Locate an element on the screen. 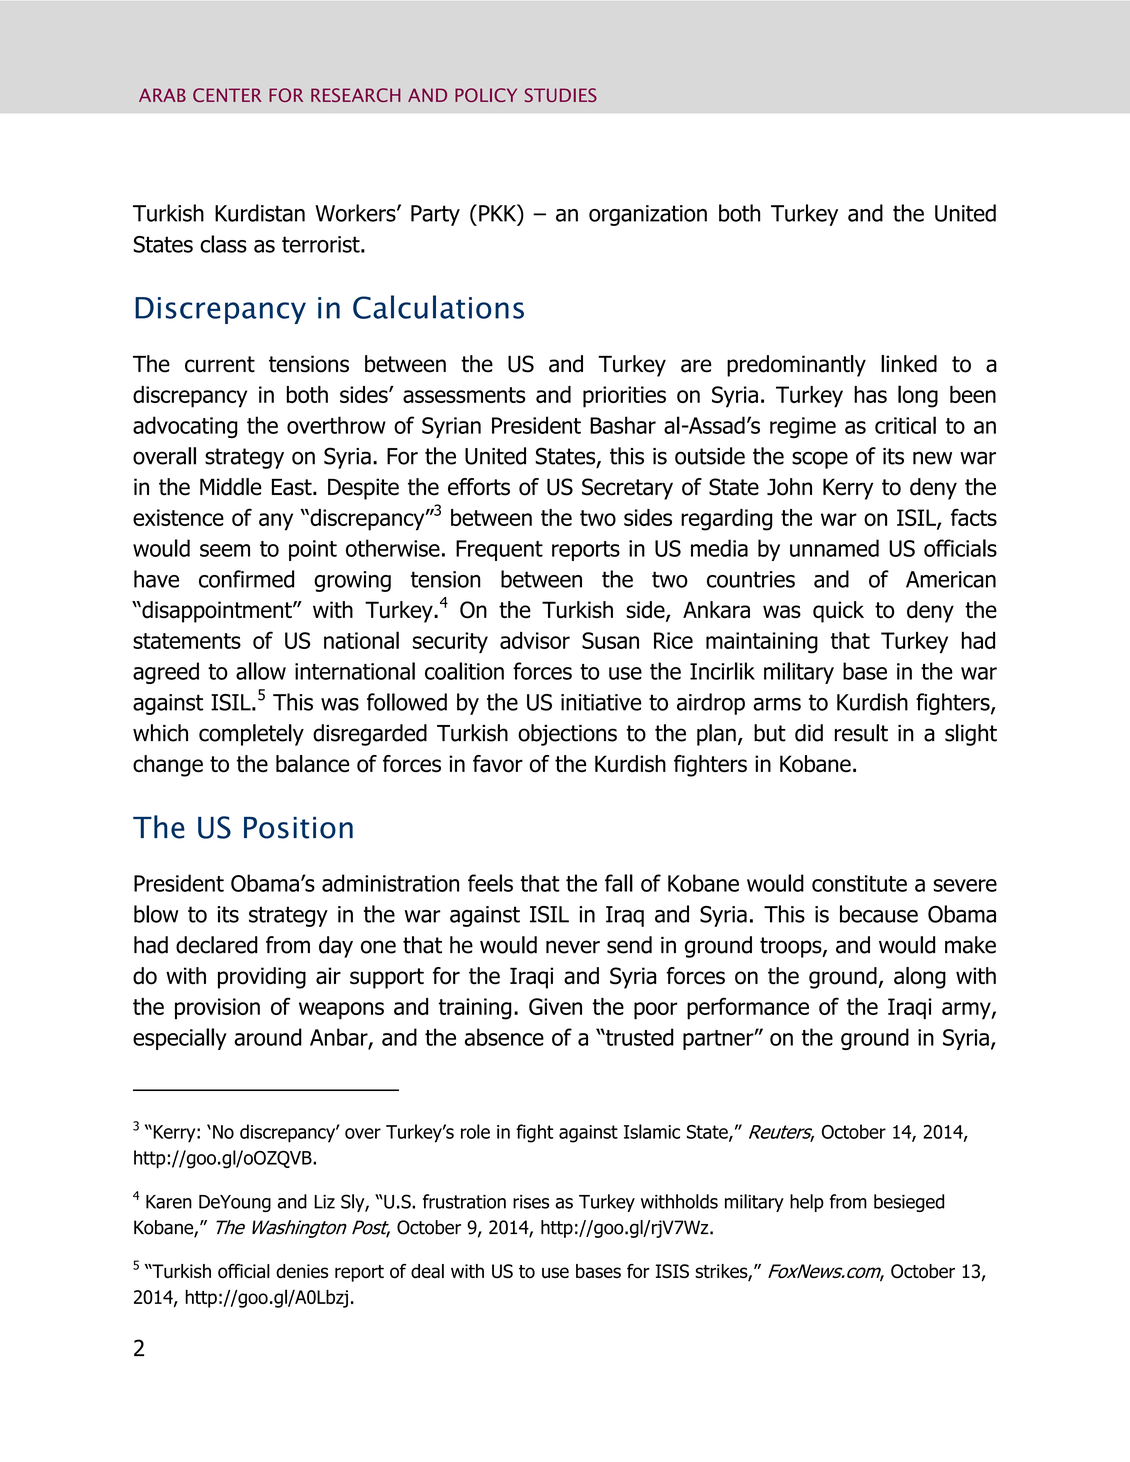 The image size is (1130, 1462). scope is located at coordinates (820, 460).
